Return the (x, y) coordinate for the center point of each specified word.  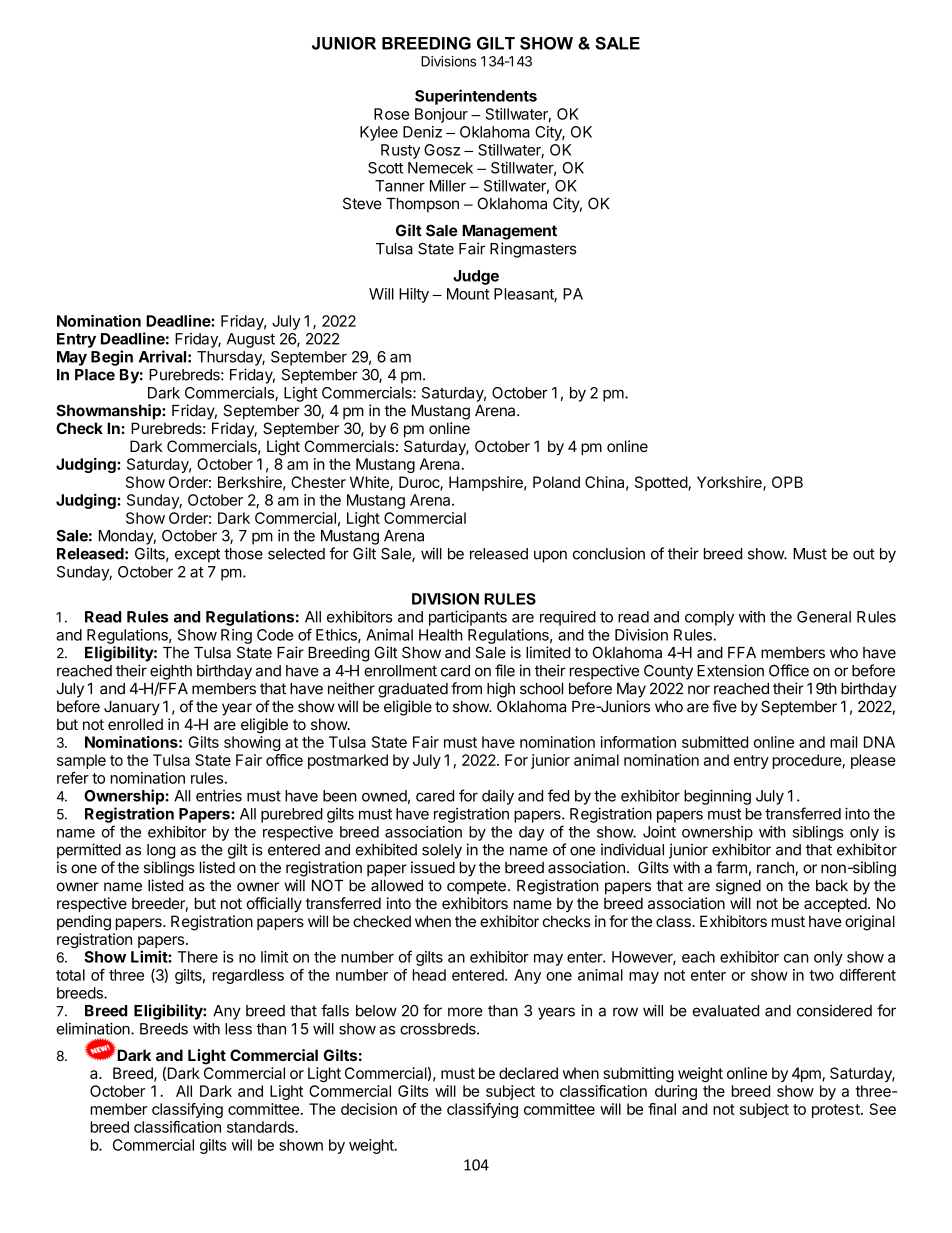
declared (528, 1073)
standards (261, 1127)
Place (95, 375)
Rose (391, 114)
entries (219, 796)
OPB (787, 482)
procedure (808, 761)
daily (498, 797)
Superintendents (476, 97)
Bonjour (441, 115)
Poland (556, 482)
